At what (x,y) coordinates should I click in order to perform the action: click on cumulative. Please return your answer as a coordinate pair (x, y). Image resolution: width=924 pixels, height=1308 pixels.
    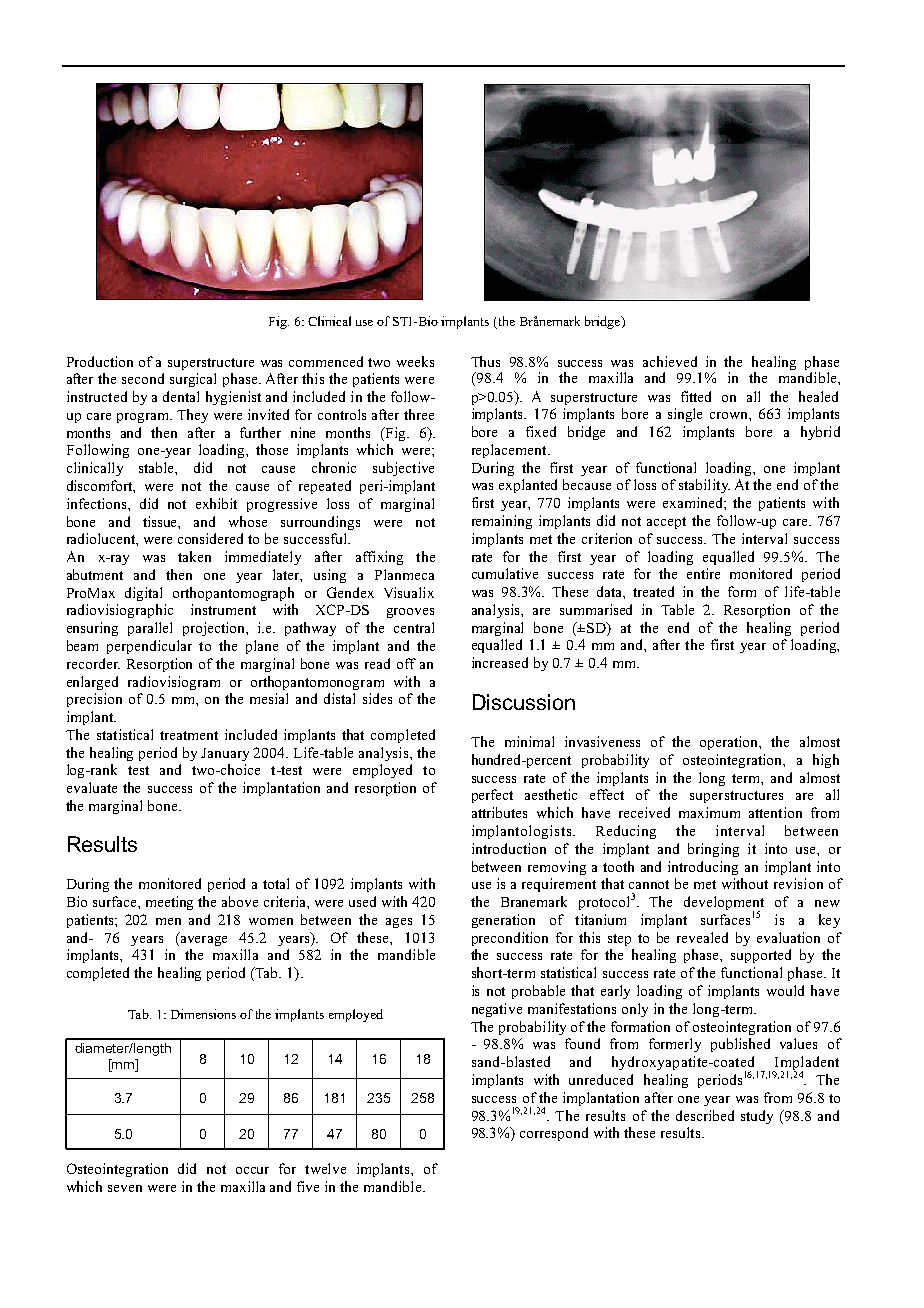
    Looking at the image, I should click on (505, 573).
